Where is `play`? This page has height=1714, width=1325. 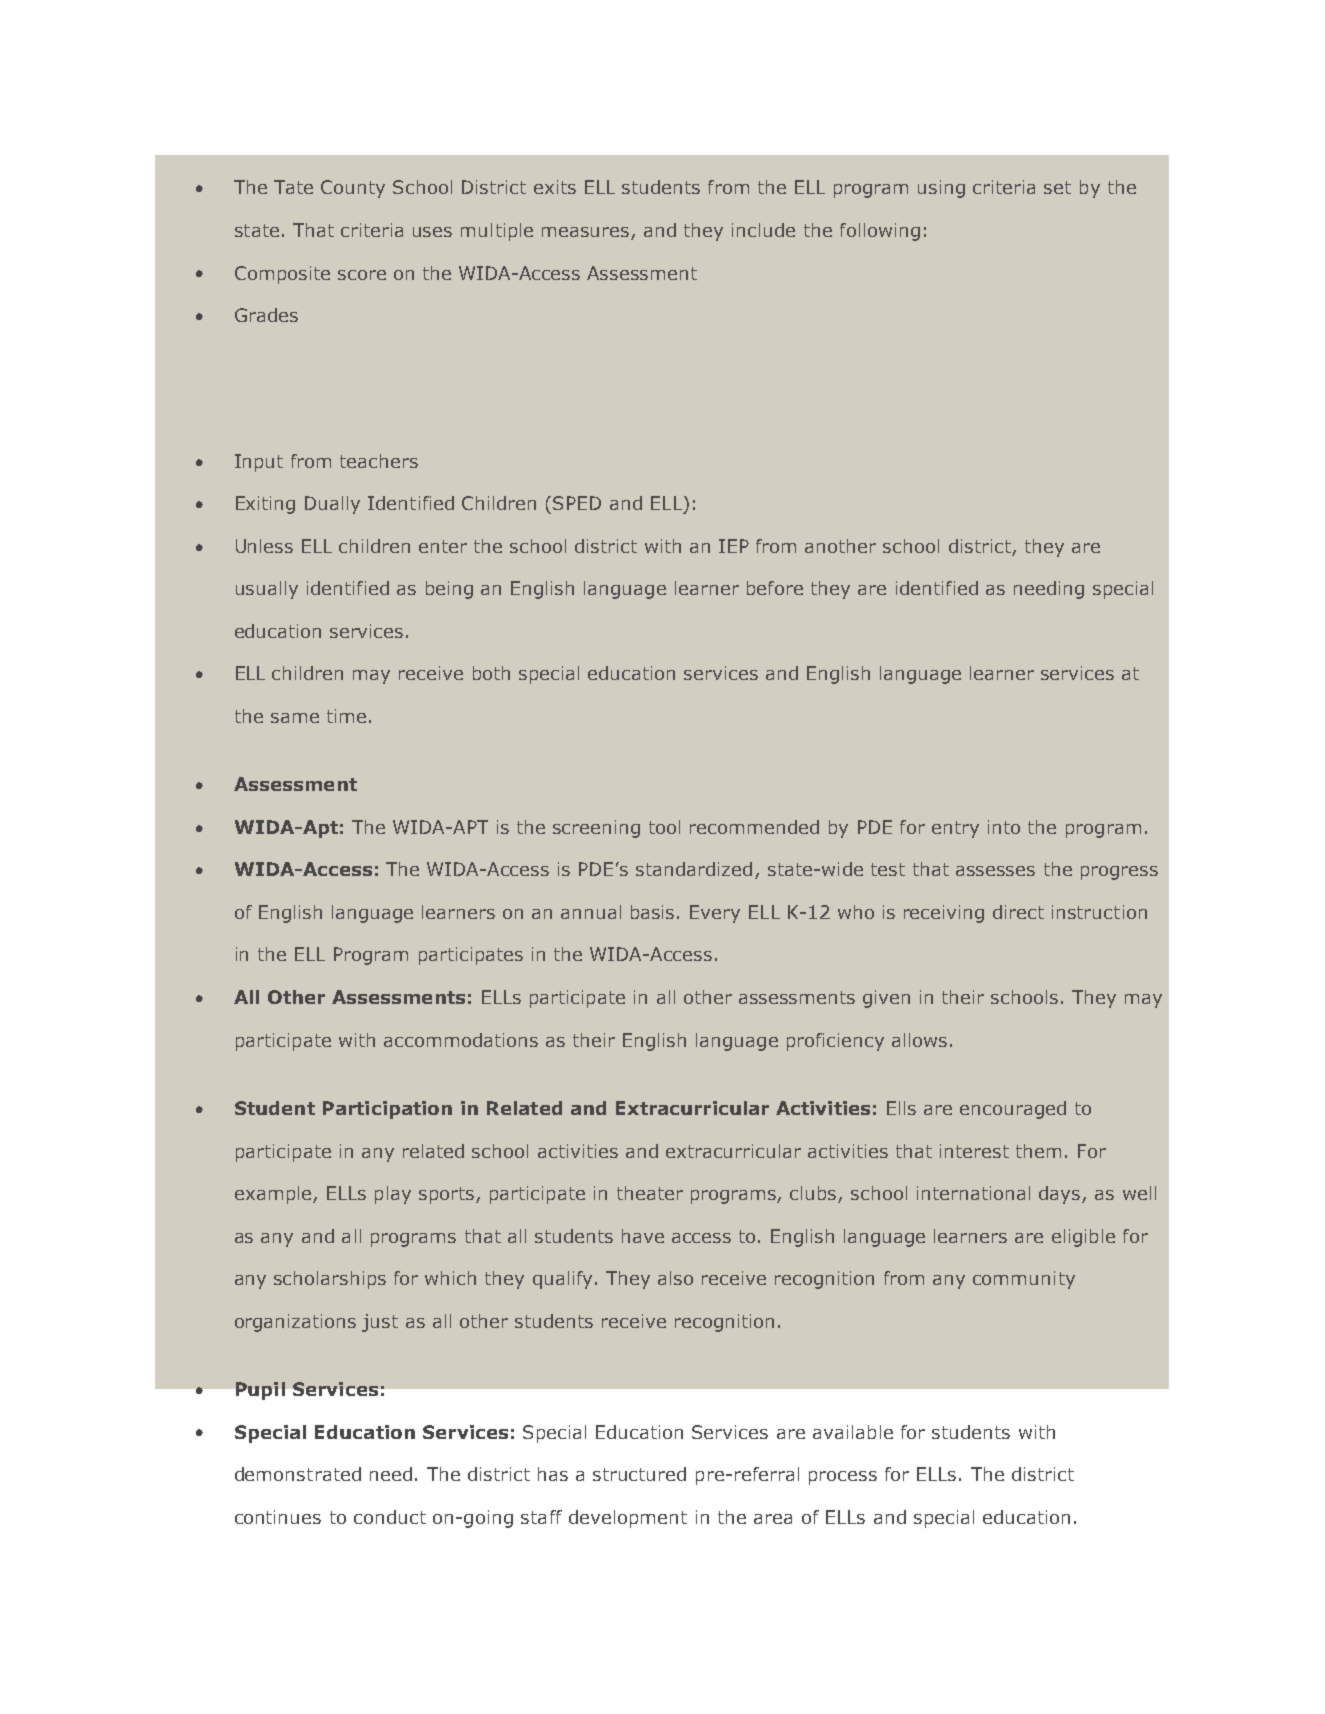
play is located at coordinates (393, 1195).
